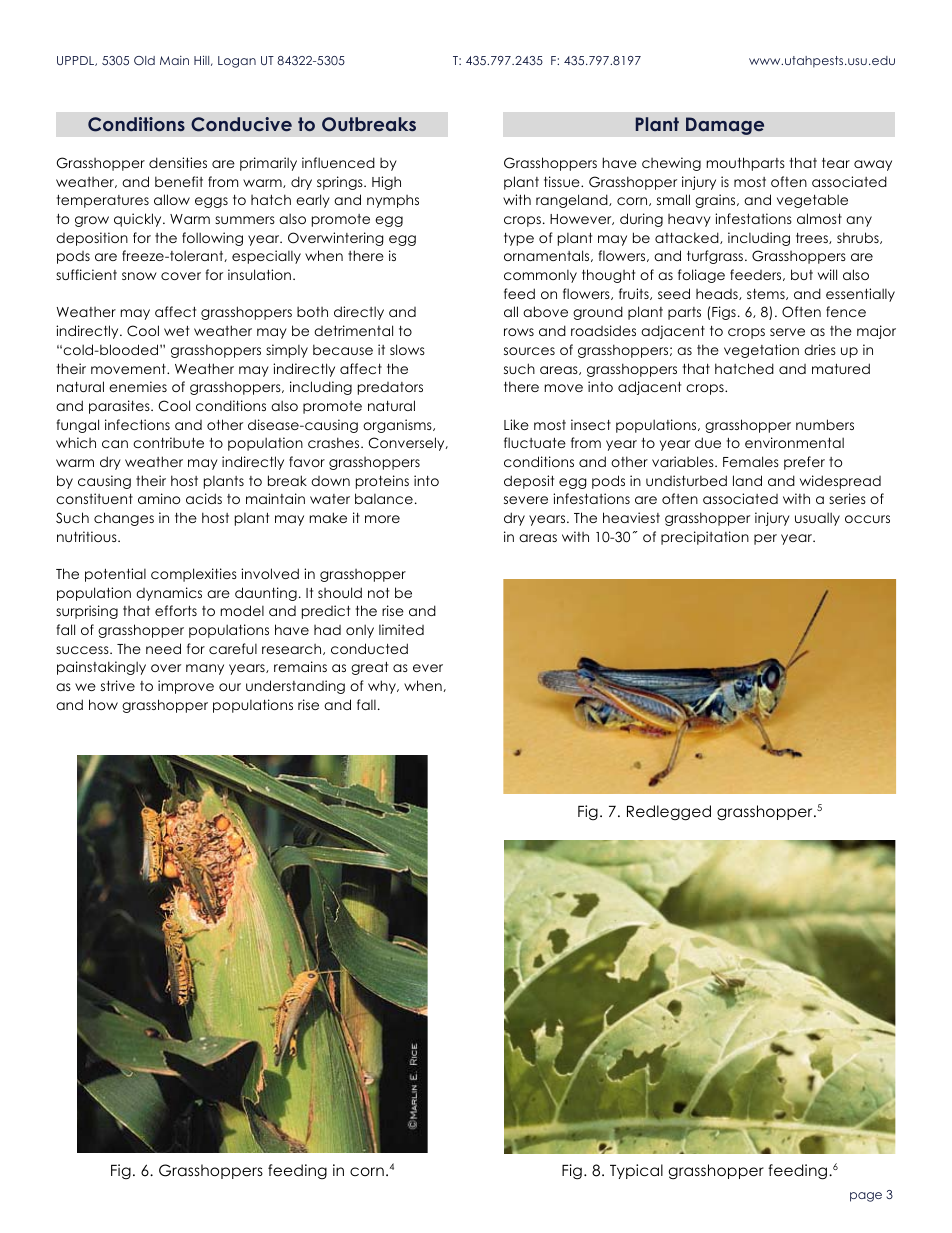 Image resolution: width=952 pixels, height=1233 pixels. Describe the element at coordinates (168, 442) in the page. I see `contribute` at that location.
